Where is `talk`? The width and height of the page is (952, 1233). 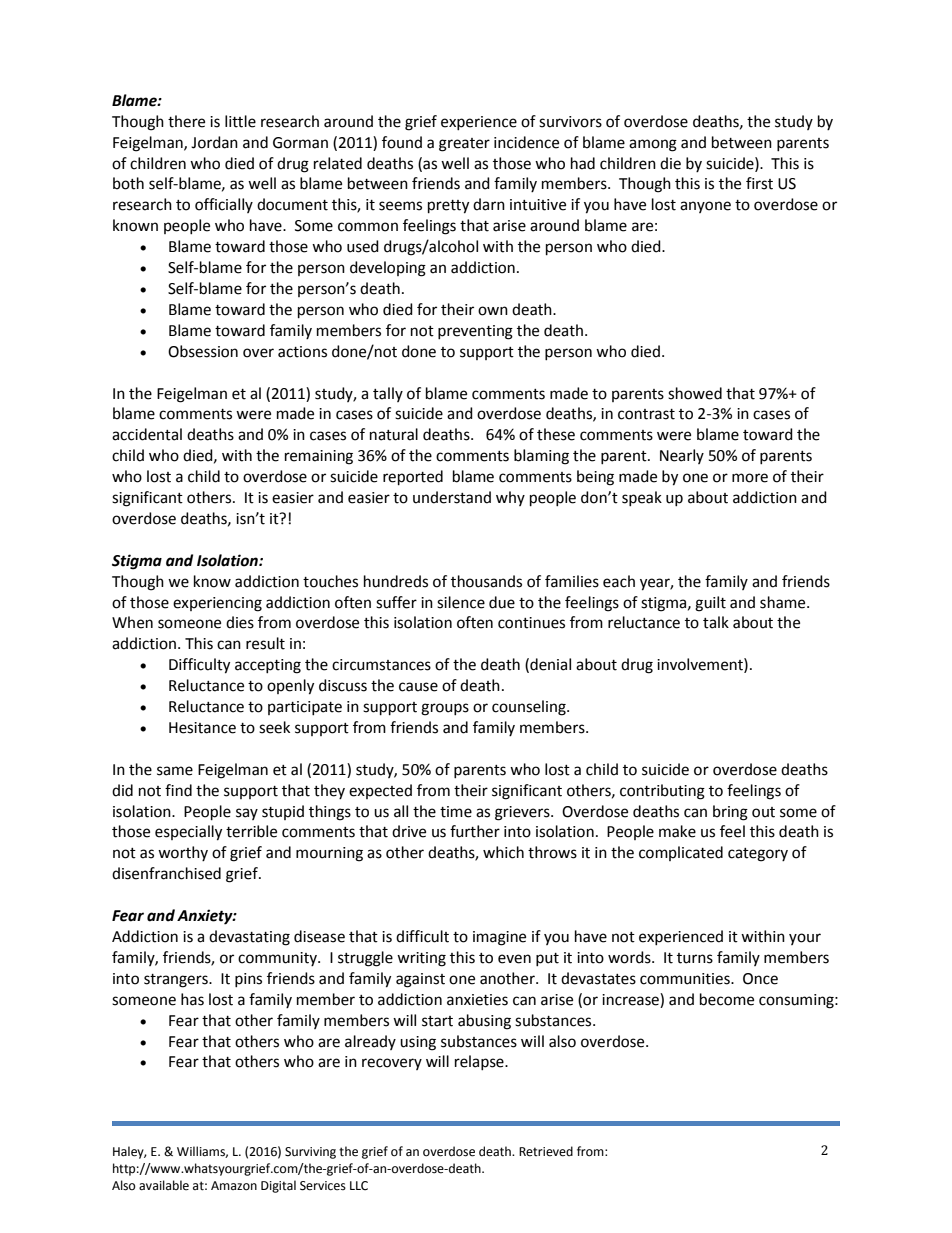
talk is located at coordinates (716, 622).
